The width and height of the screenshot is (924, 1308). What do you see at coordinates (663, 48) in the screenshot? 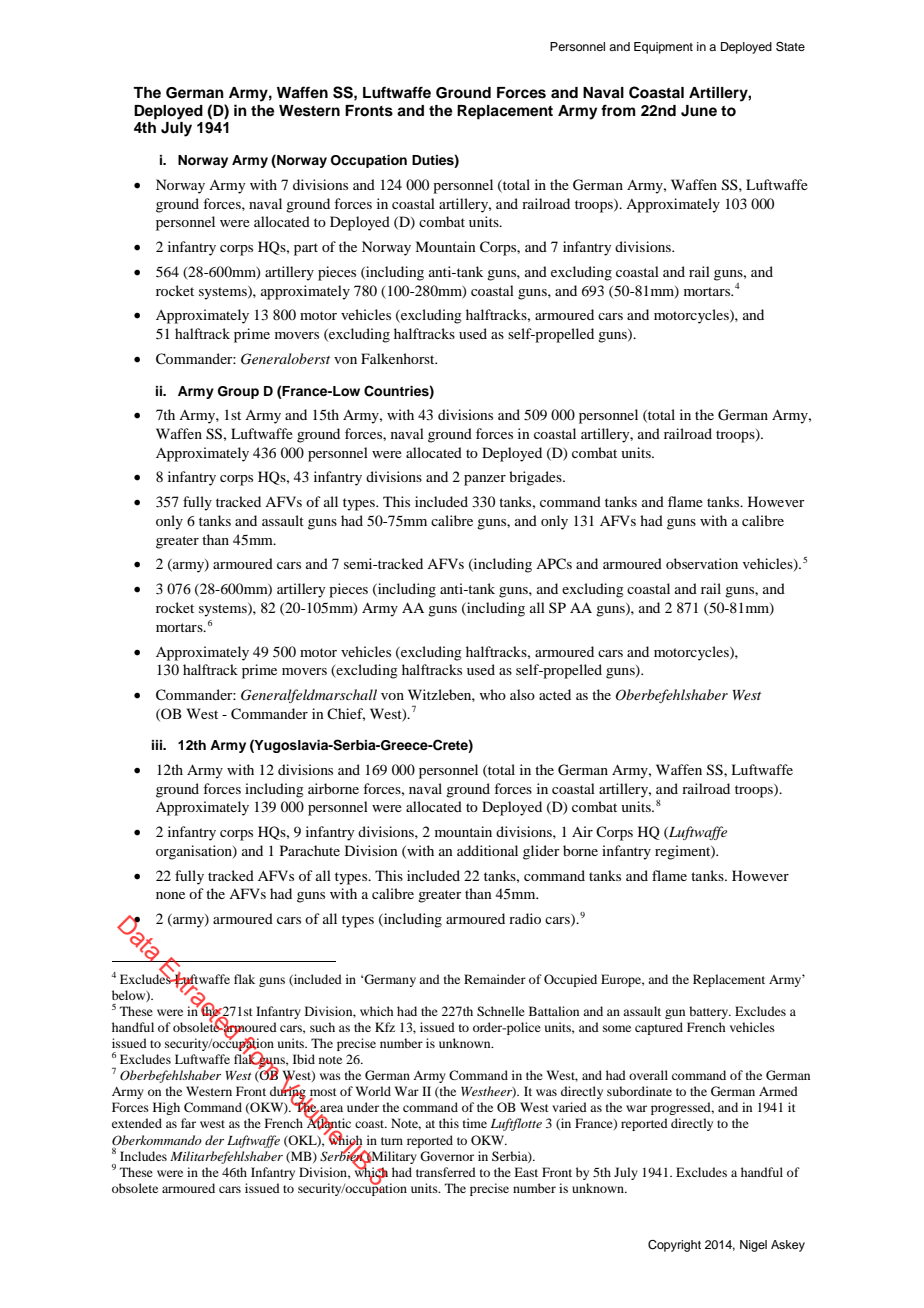
I see `Equipment` at bounding box center [663, 48].
